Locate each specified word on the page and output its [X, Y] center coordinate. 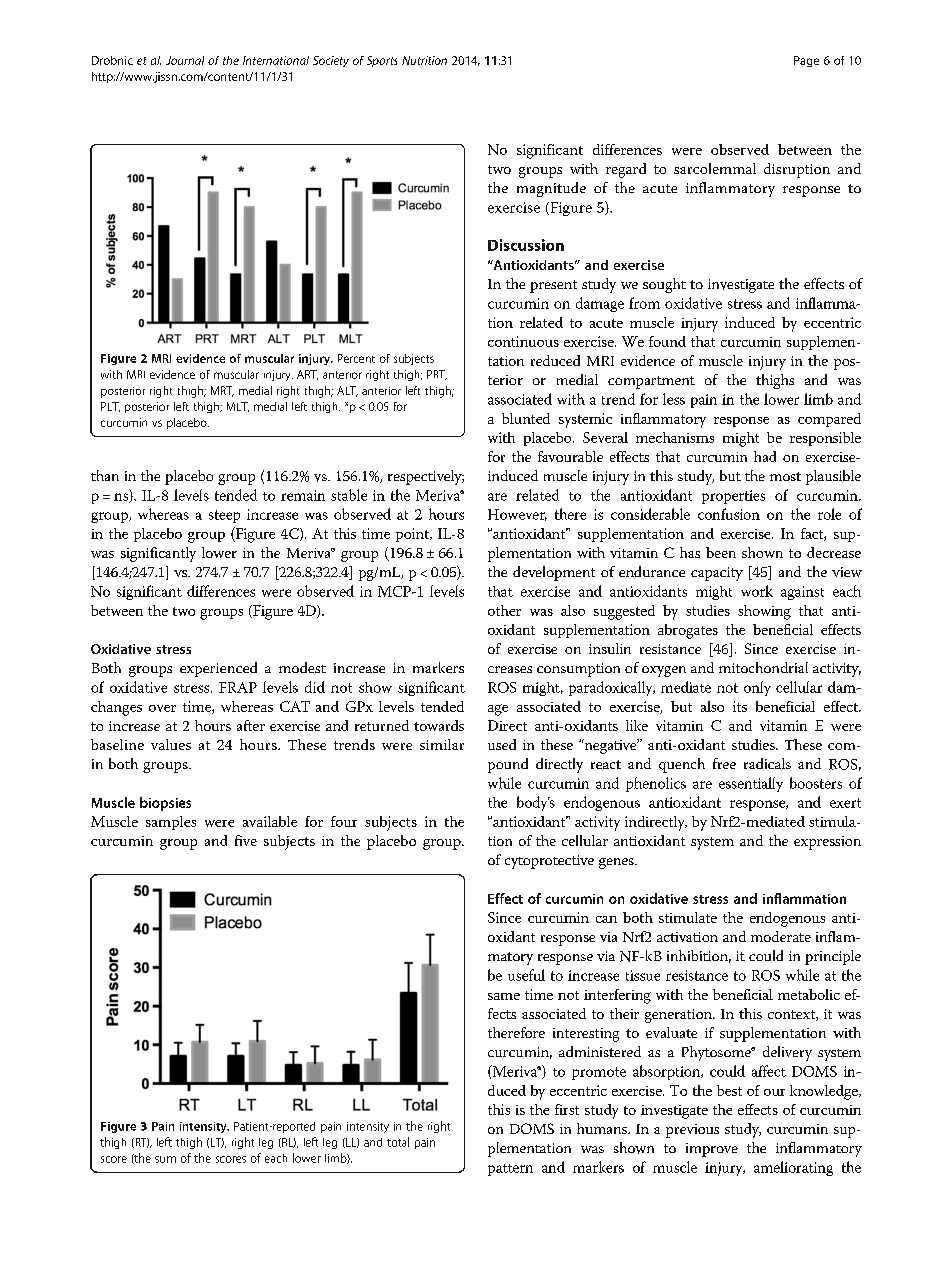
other [504, 610]
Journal [185, 60]
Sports [382, 61]
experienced [218, 669]
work [757, 591]
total [398, 1142]
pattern [510, 1170]
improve [712, 1150]
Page [806, 61]
